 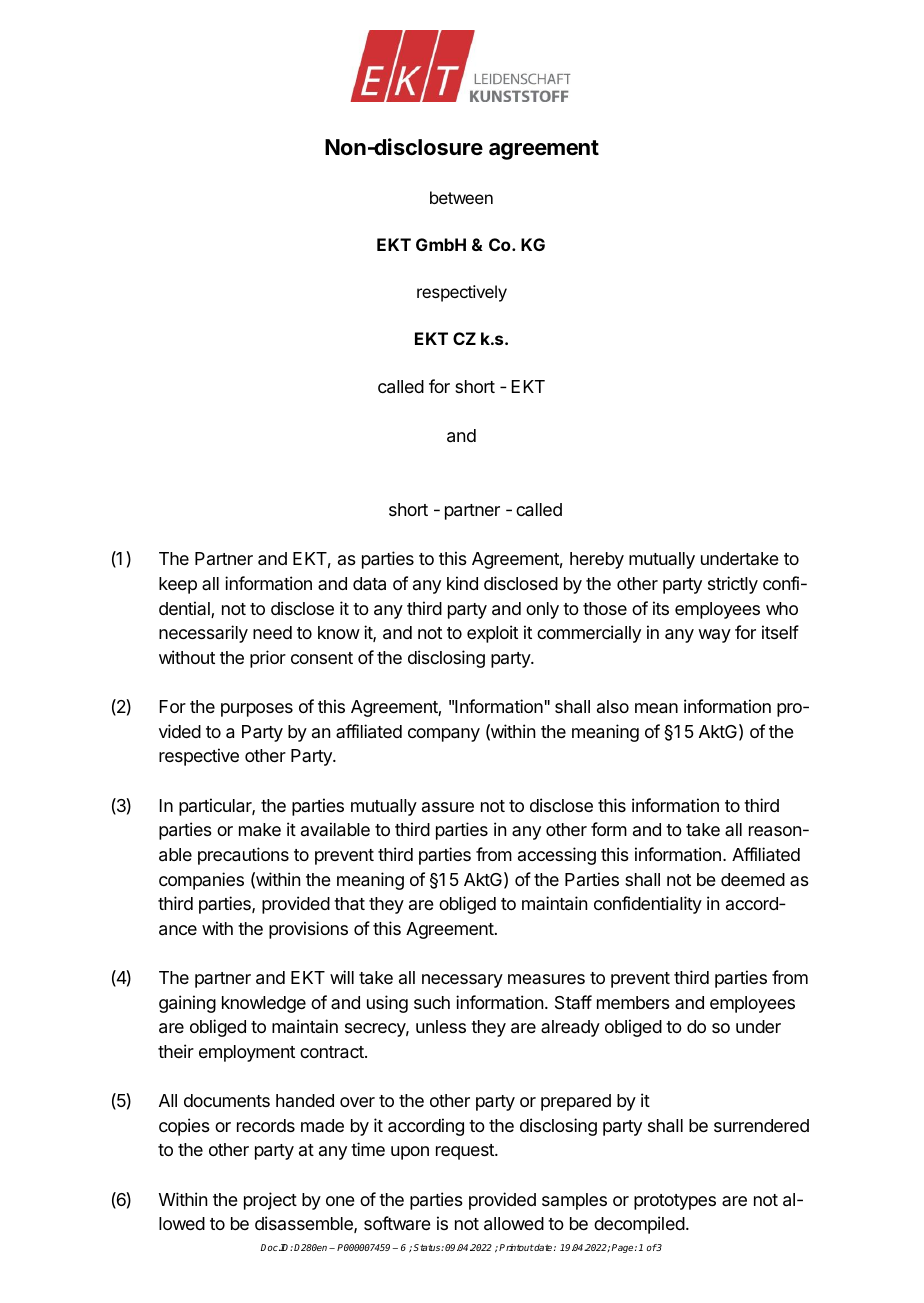 I want to click on purposes, so click(x=257, y=710).
